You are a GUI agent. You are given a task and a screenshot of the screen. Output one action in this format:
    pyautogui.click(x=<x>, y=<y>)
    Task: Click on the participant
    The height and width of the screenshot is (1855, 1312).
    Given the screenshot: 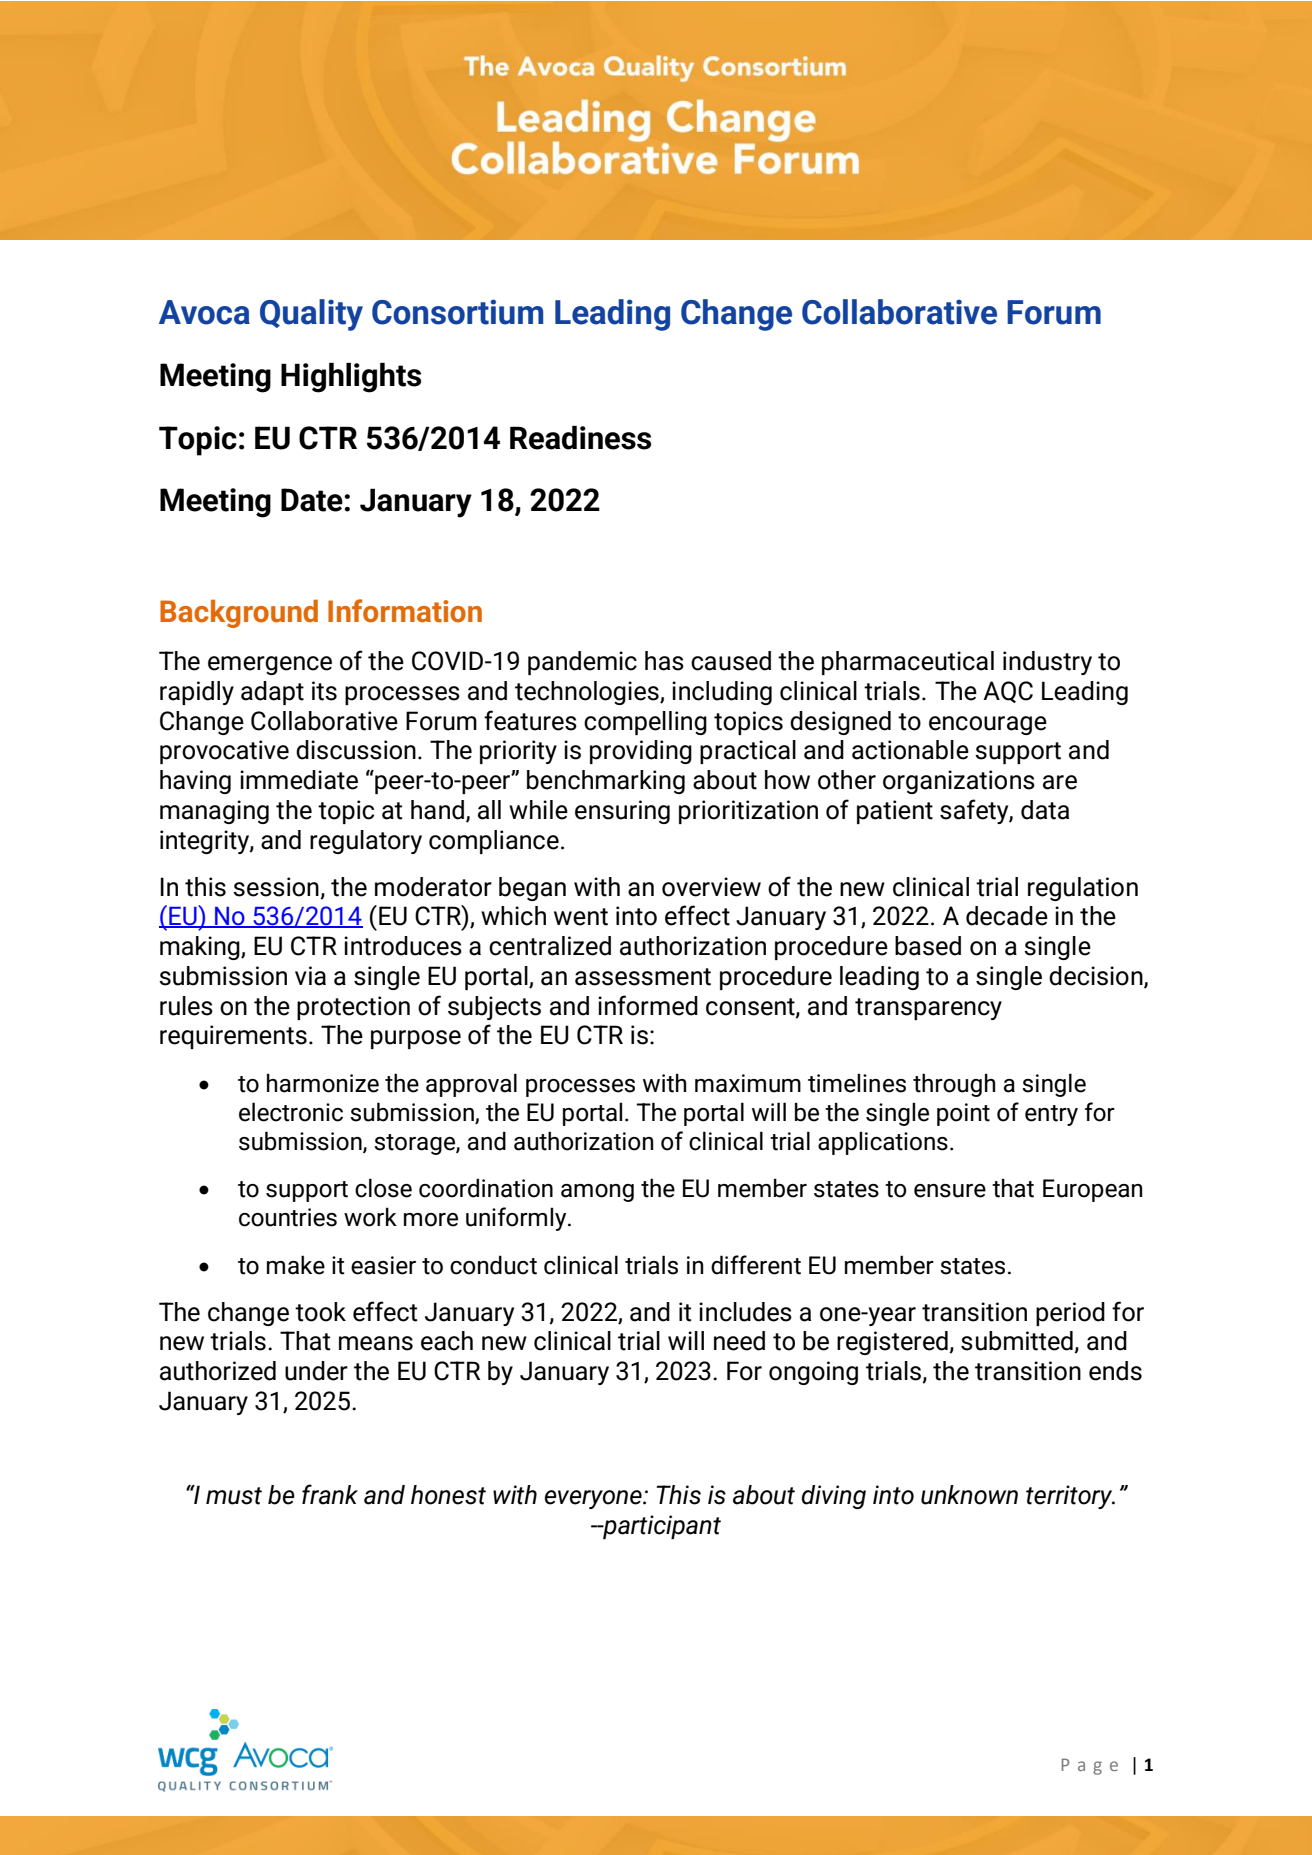 What is the action you would take?
    pyautogui.click(x=661, y=1527)
